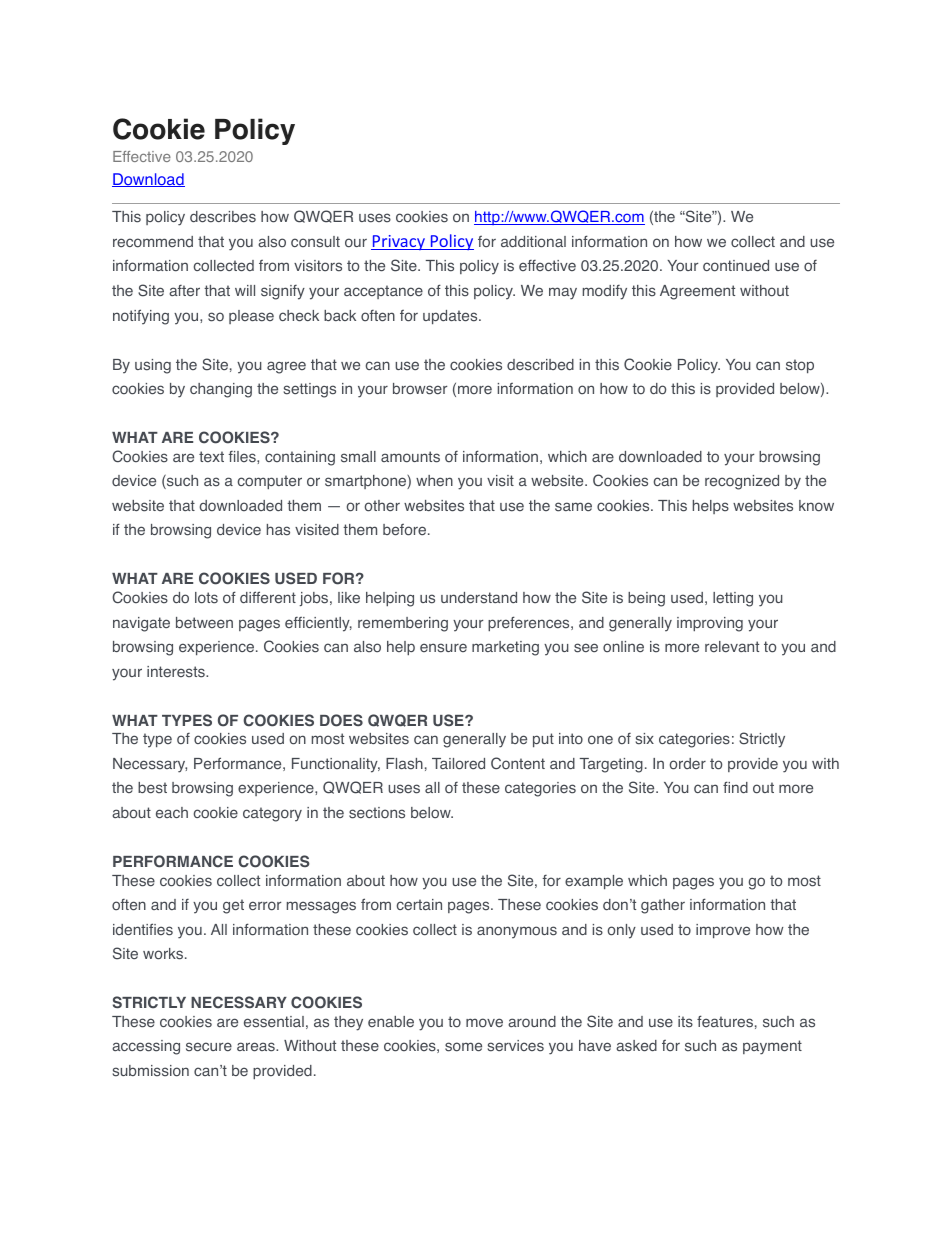  What do you see at coordinates (772, 1047) in the screenshot?
I see `payment` at bounding box center [772, 1047].
